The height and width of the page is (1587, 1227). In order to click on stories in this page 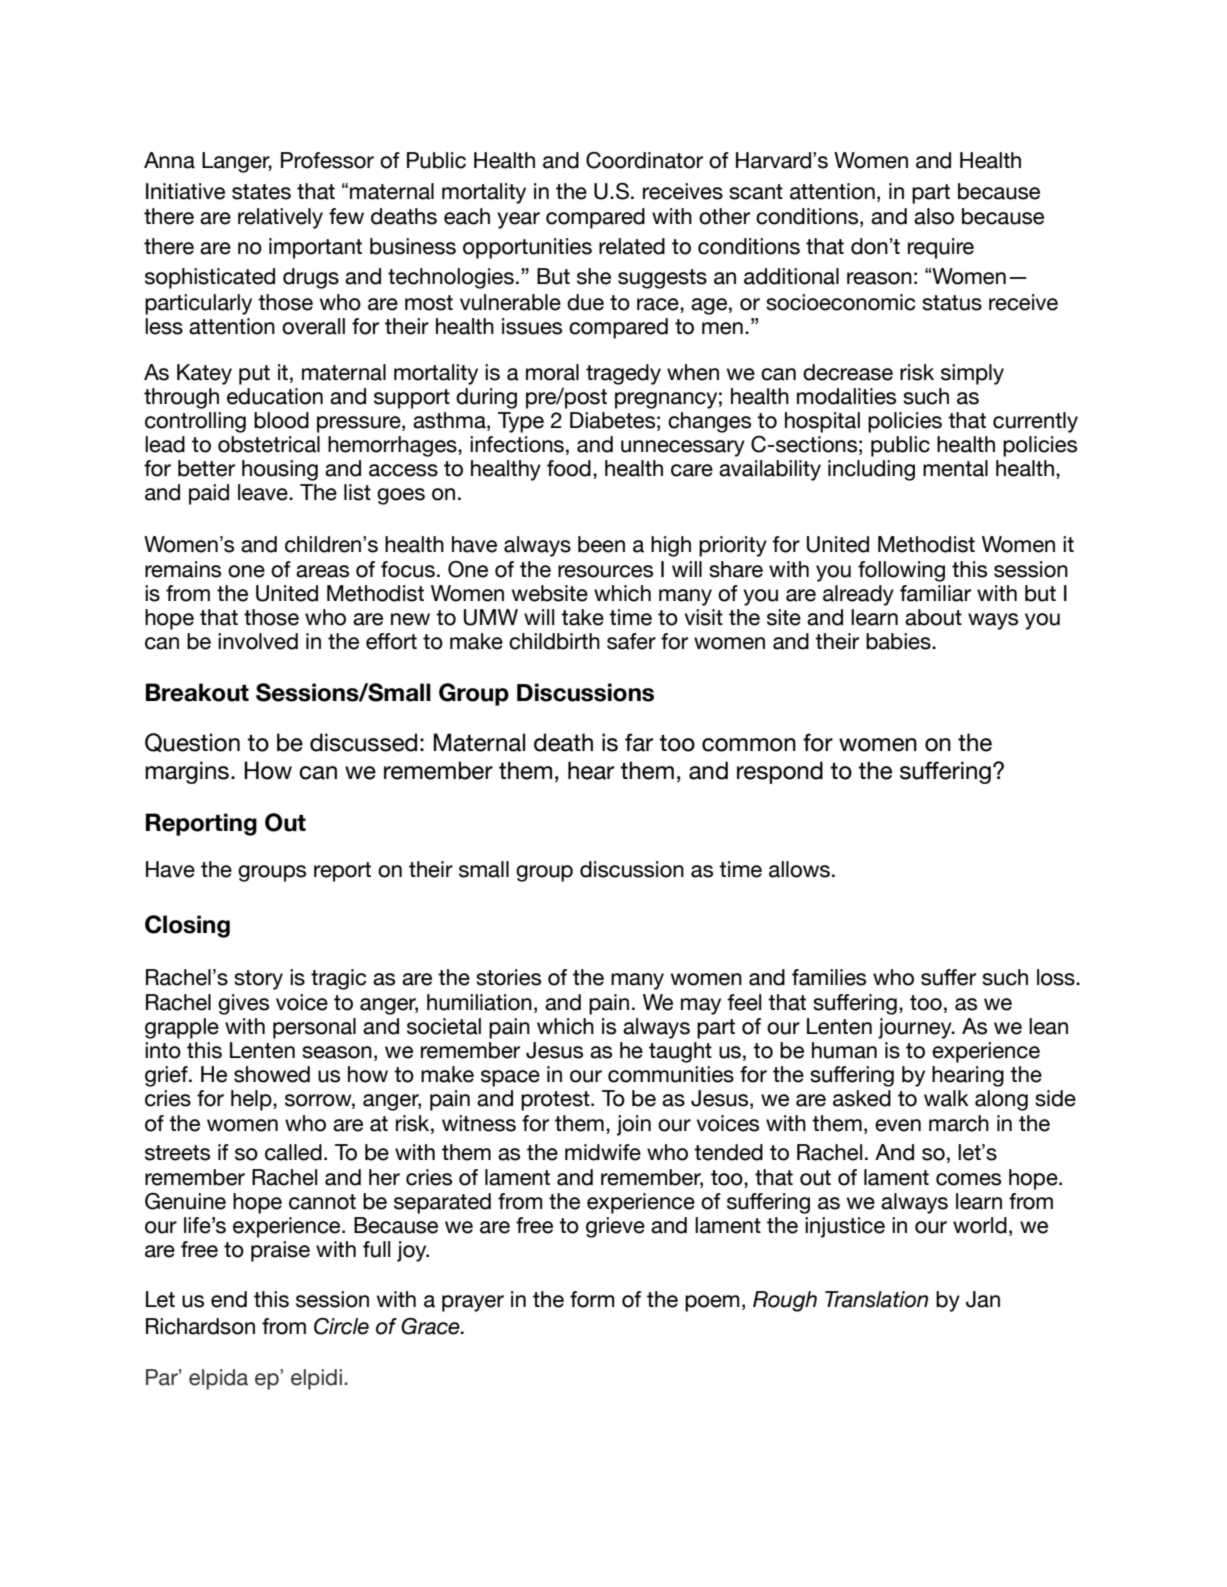, I will do `click(508, 977)`.
